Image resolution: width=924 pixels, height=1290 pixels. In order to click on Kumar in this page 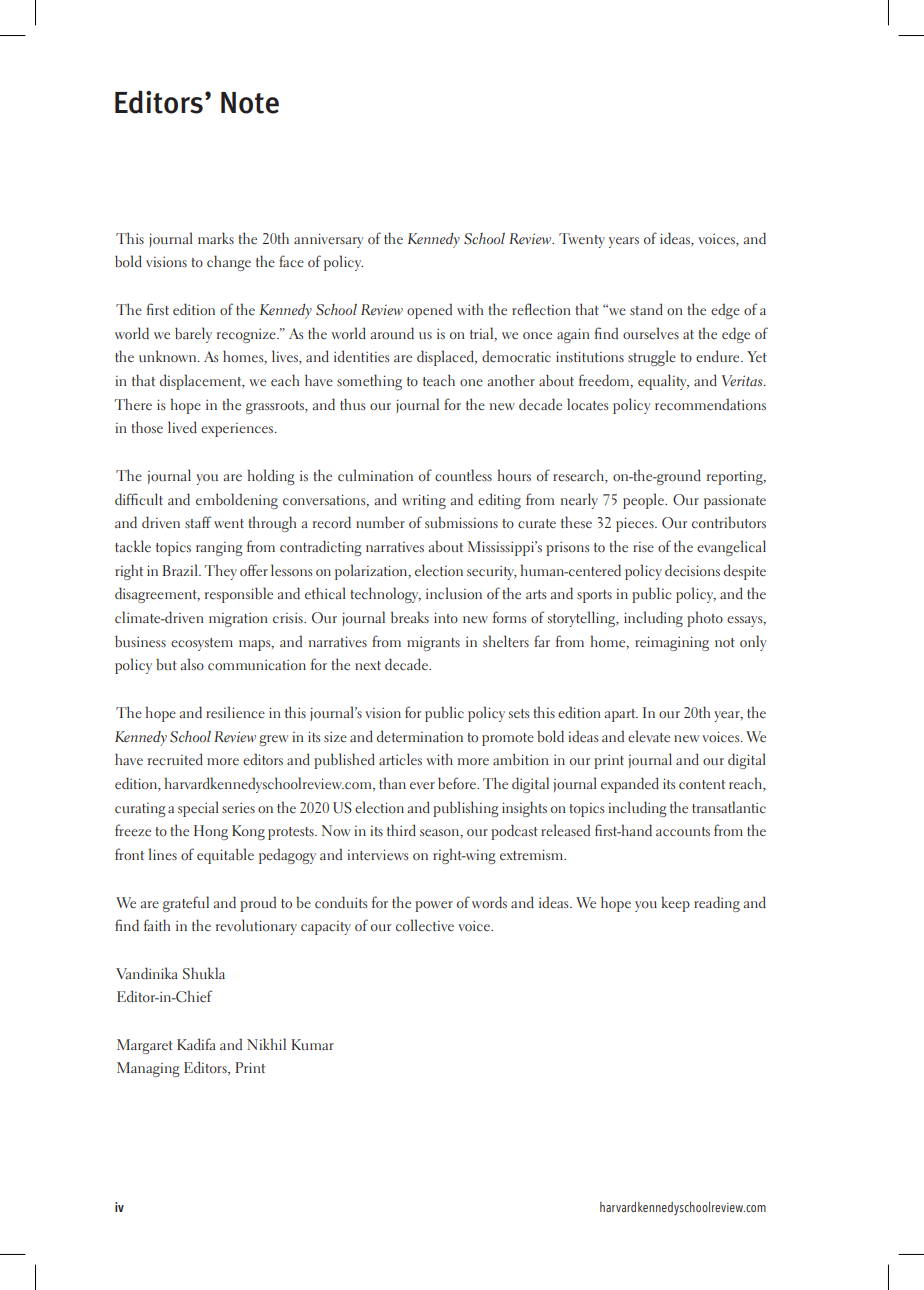, I will do `click(312, 1044)`.
